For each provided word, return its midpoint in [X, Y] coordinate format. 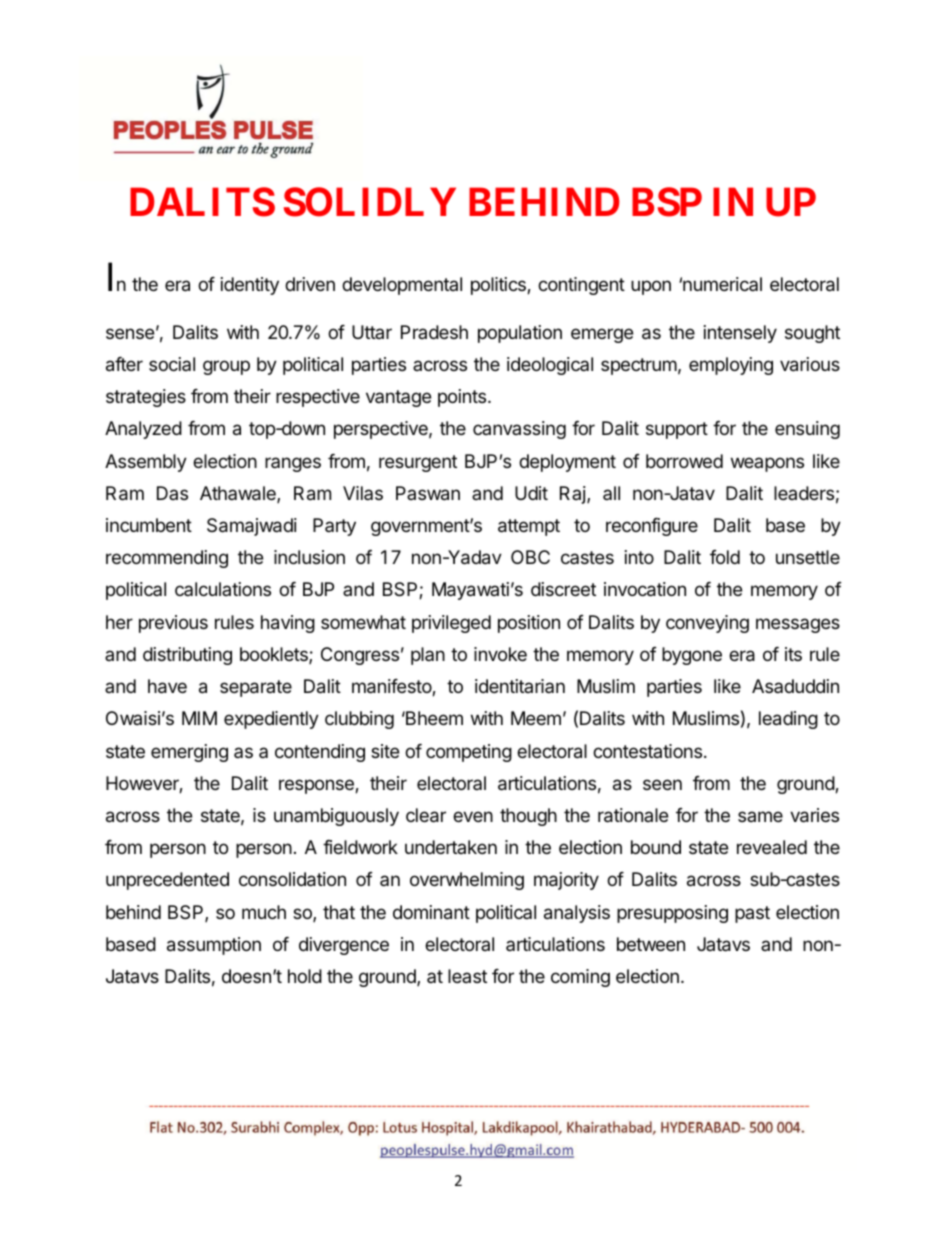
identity [250, 286]
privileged [451, 624]
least [467, 976]
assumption [214, 946]
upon [651, 287]
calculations [223, 589]
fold [725, 557]
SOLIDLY [370, 202]
